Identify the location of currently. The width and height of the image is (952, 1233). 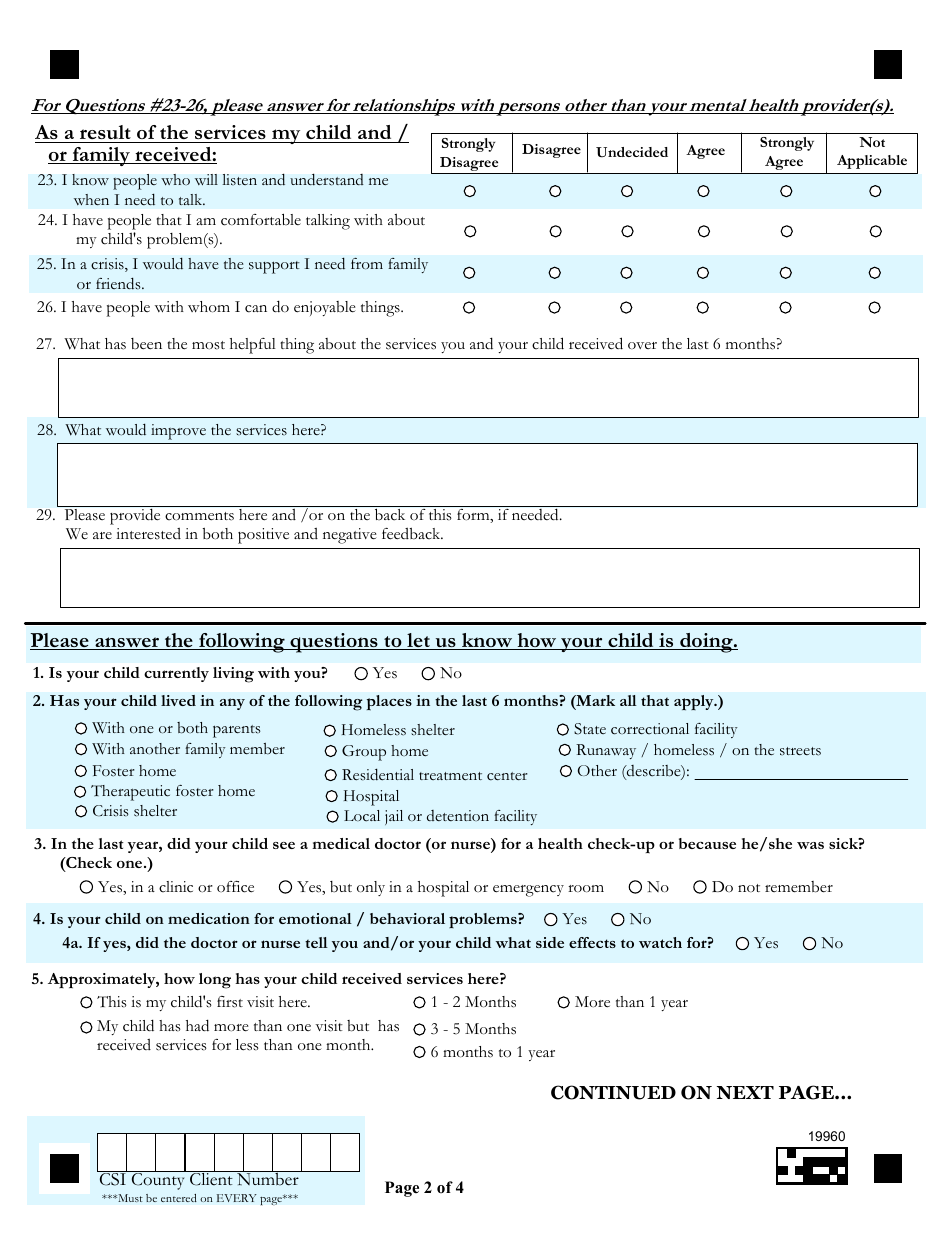
(176, 674).
